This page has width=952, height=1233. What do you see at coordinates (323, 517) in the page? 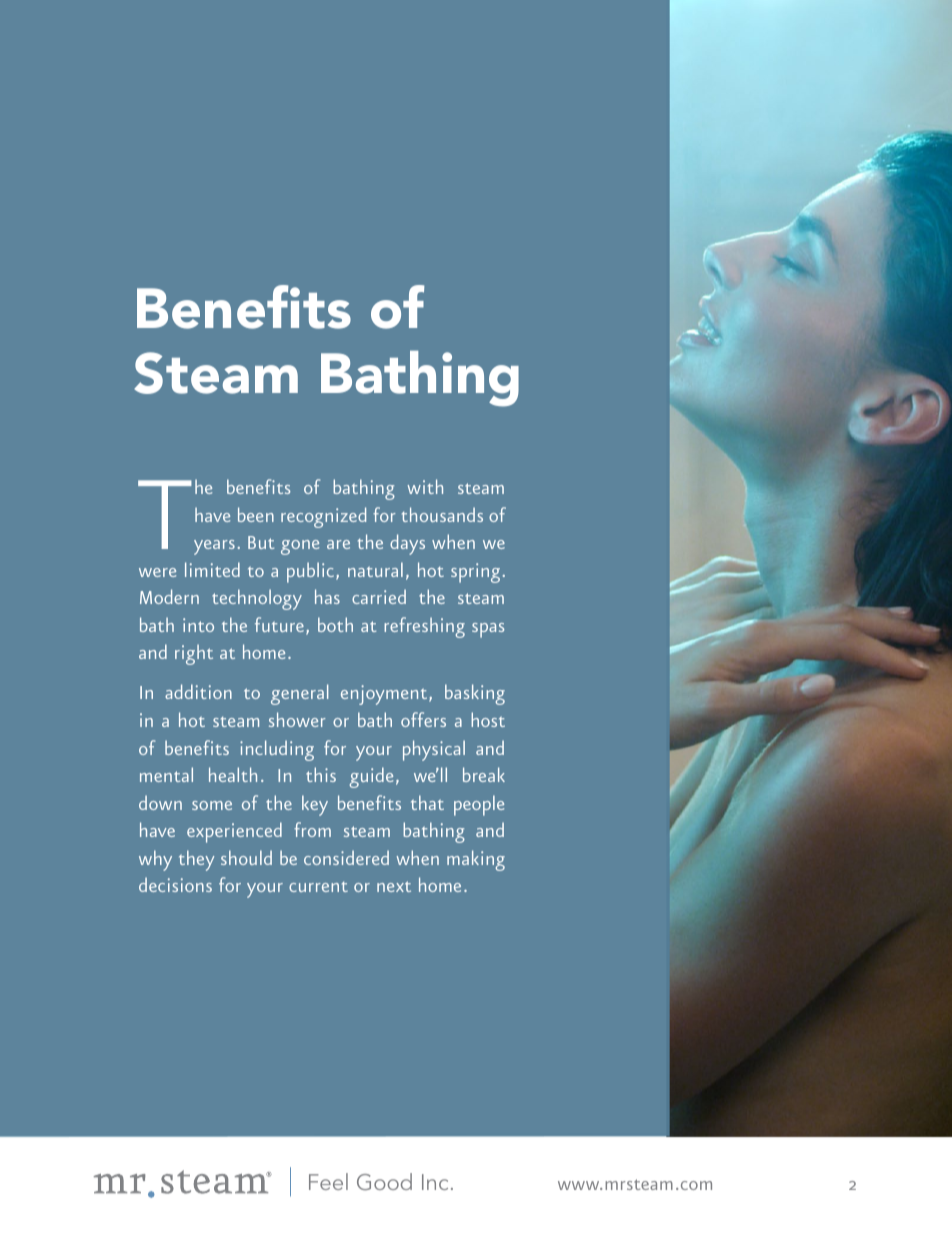
I see `recognized` at bounding box center [323, 517].
